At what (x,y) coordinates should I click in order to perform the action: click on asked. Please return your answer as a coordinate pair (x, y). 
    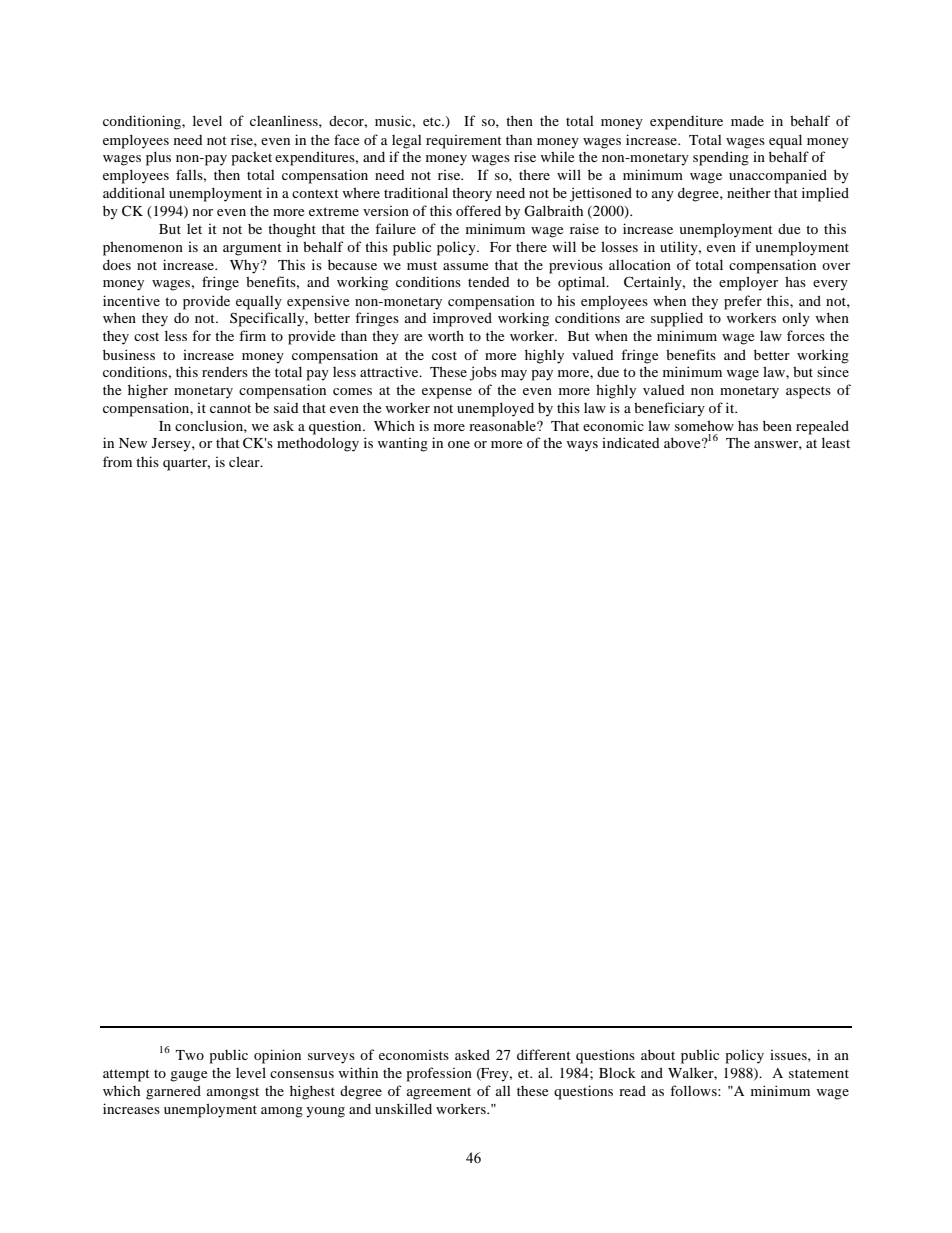
    Looking at the image, I should click on (472, 1054).
